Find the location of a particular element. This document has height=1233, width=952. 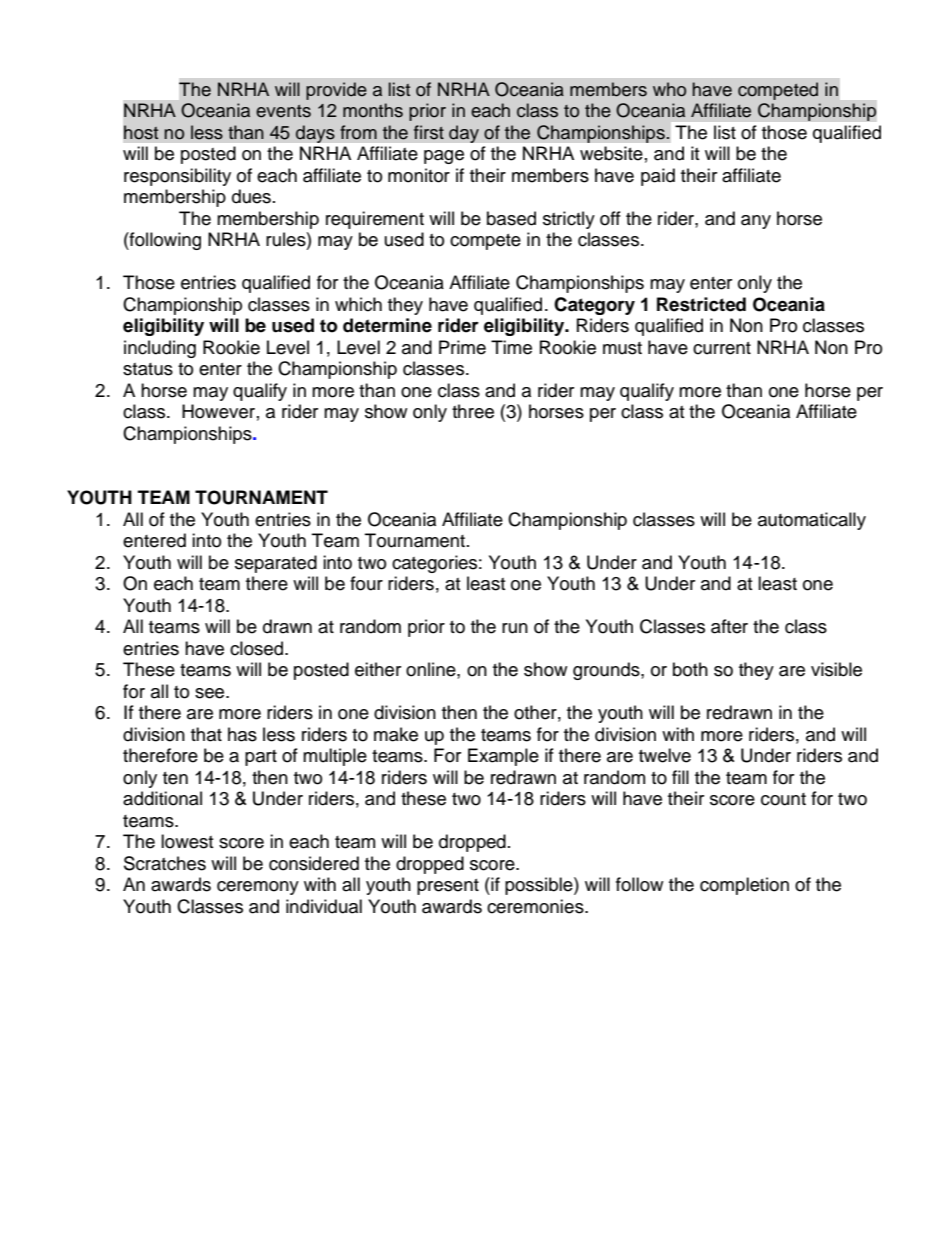

events is located at coordinates (283, 111).
